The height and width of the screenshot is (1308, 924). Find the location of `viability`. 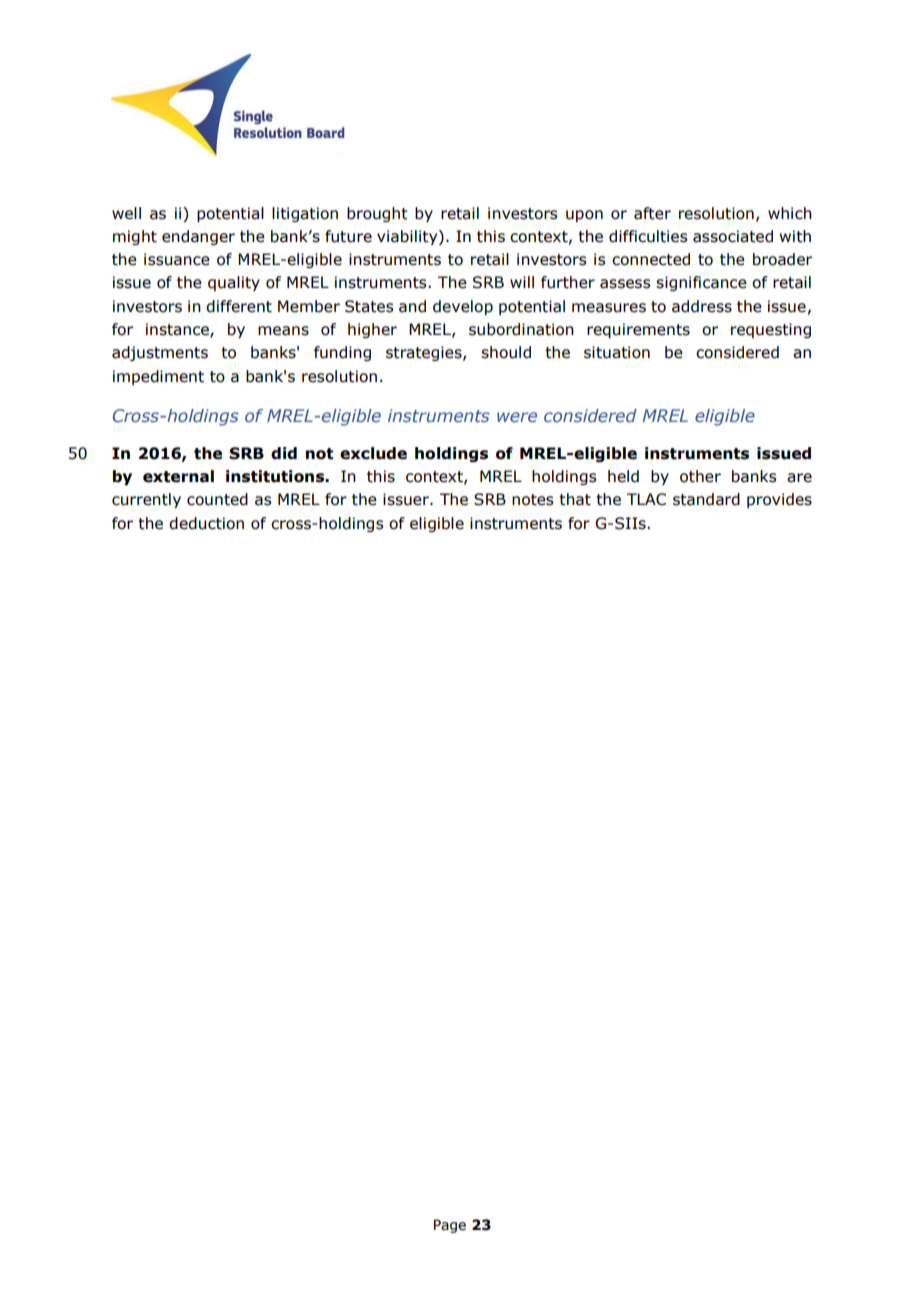

viability is located at coordinates (408, 237).
